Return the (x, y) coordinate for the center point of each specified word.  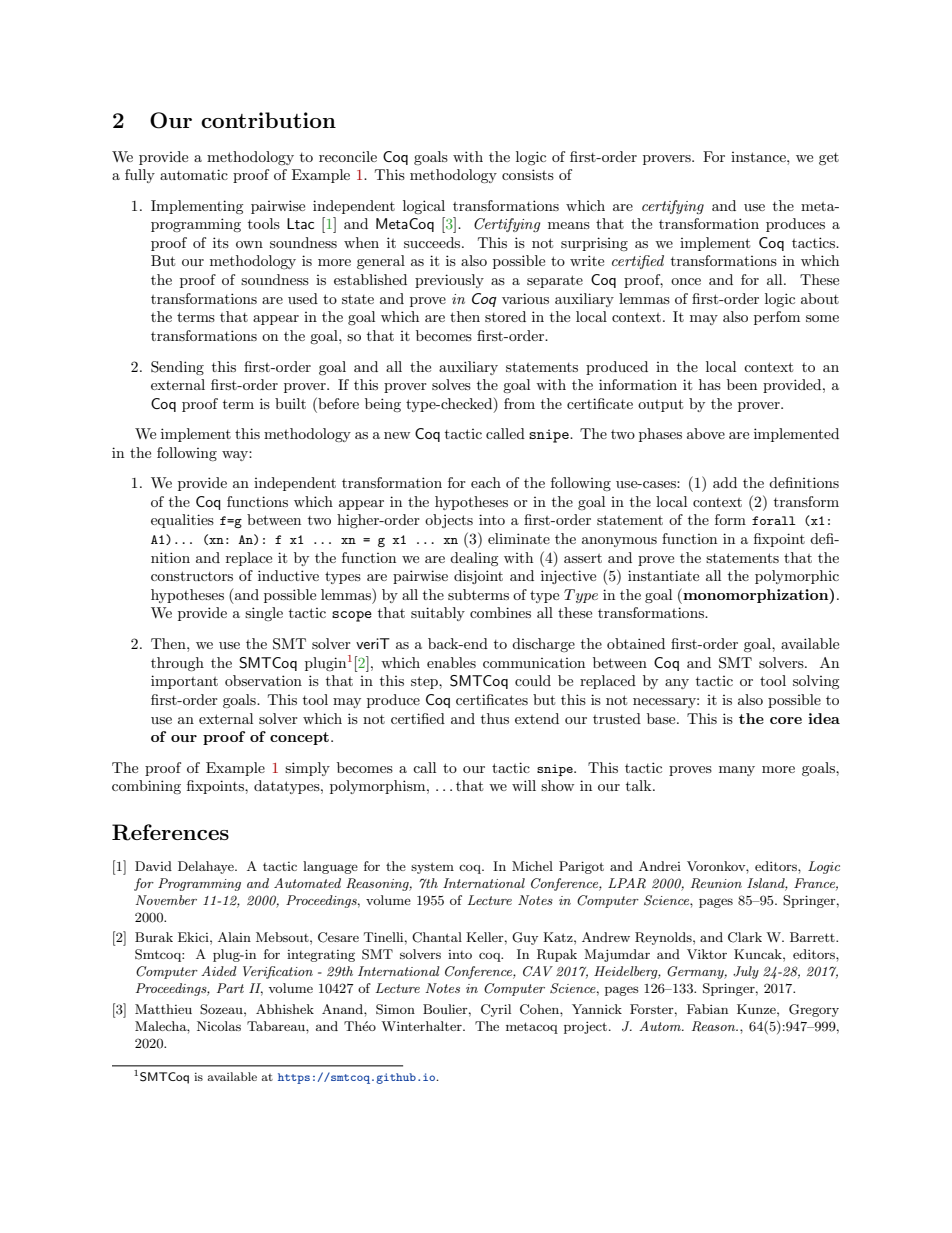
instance (759, 157)
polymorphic (797, 577)
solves (451, 384)
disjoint (478, 577)
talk (640, 785)
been (742, 384)
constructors (192, 576)
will (524, 785)
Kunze (757, 1009)
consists (528, 174)
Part (230, 988)
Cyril (496, 1010)
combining (146, 787)
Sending (177, 368)
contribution (268, 120)
